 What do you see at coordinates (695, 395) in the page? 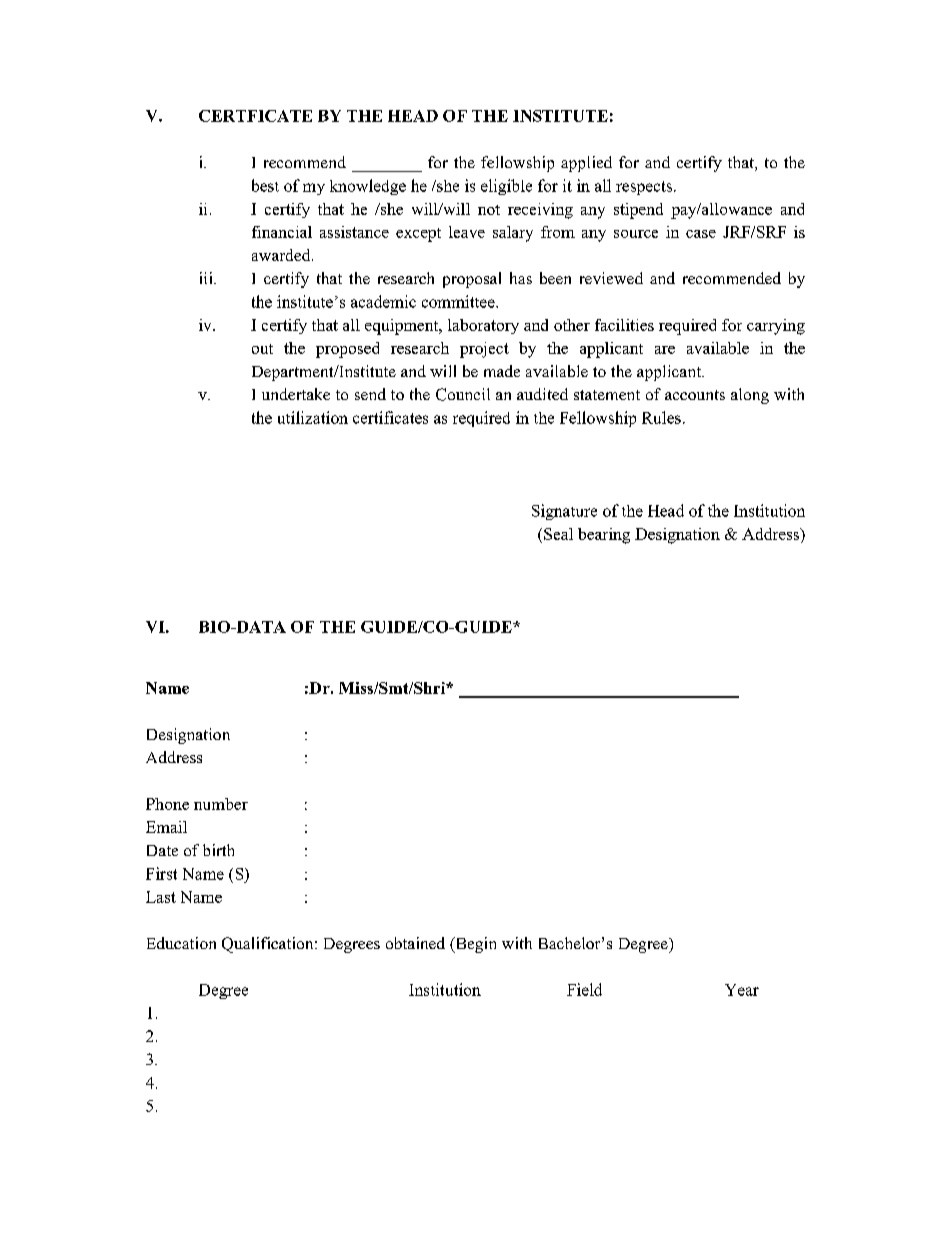
I see `accounts` at bounding box center [695, 395].
